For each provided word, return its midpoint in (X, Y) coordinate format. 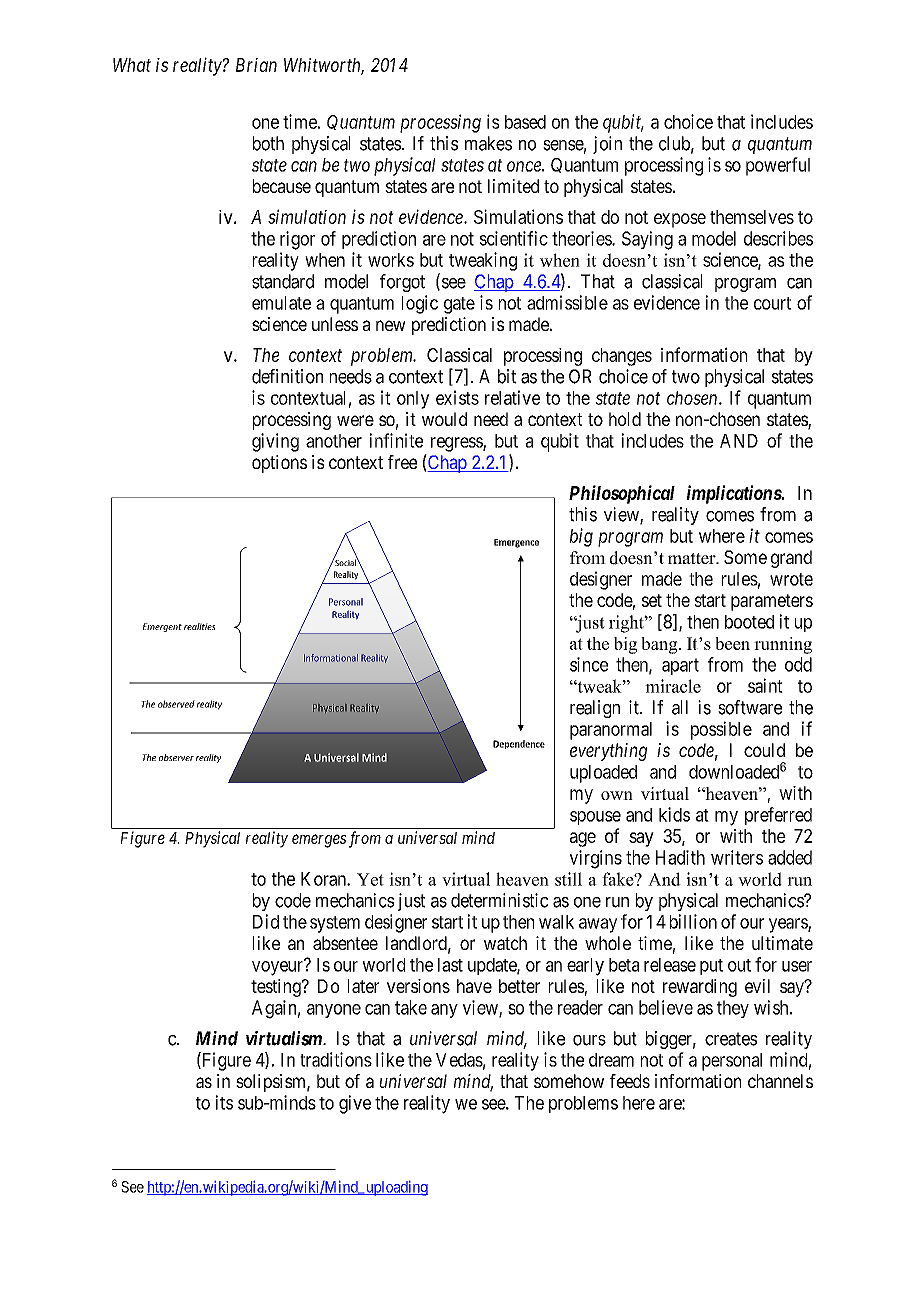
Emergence (516, 543)
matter (693, 558)
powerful (778, 166)
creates (731, 1039)
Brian (256, 65)
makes (488, 143)
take (411, 1007)
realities (200, 626)
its (224, 1102)
